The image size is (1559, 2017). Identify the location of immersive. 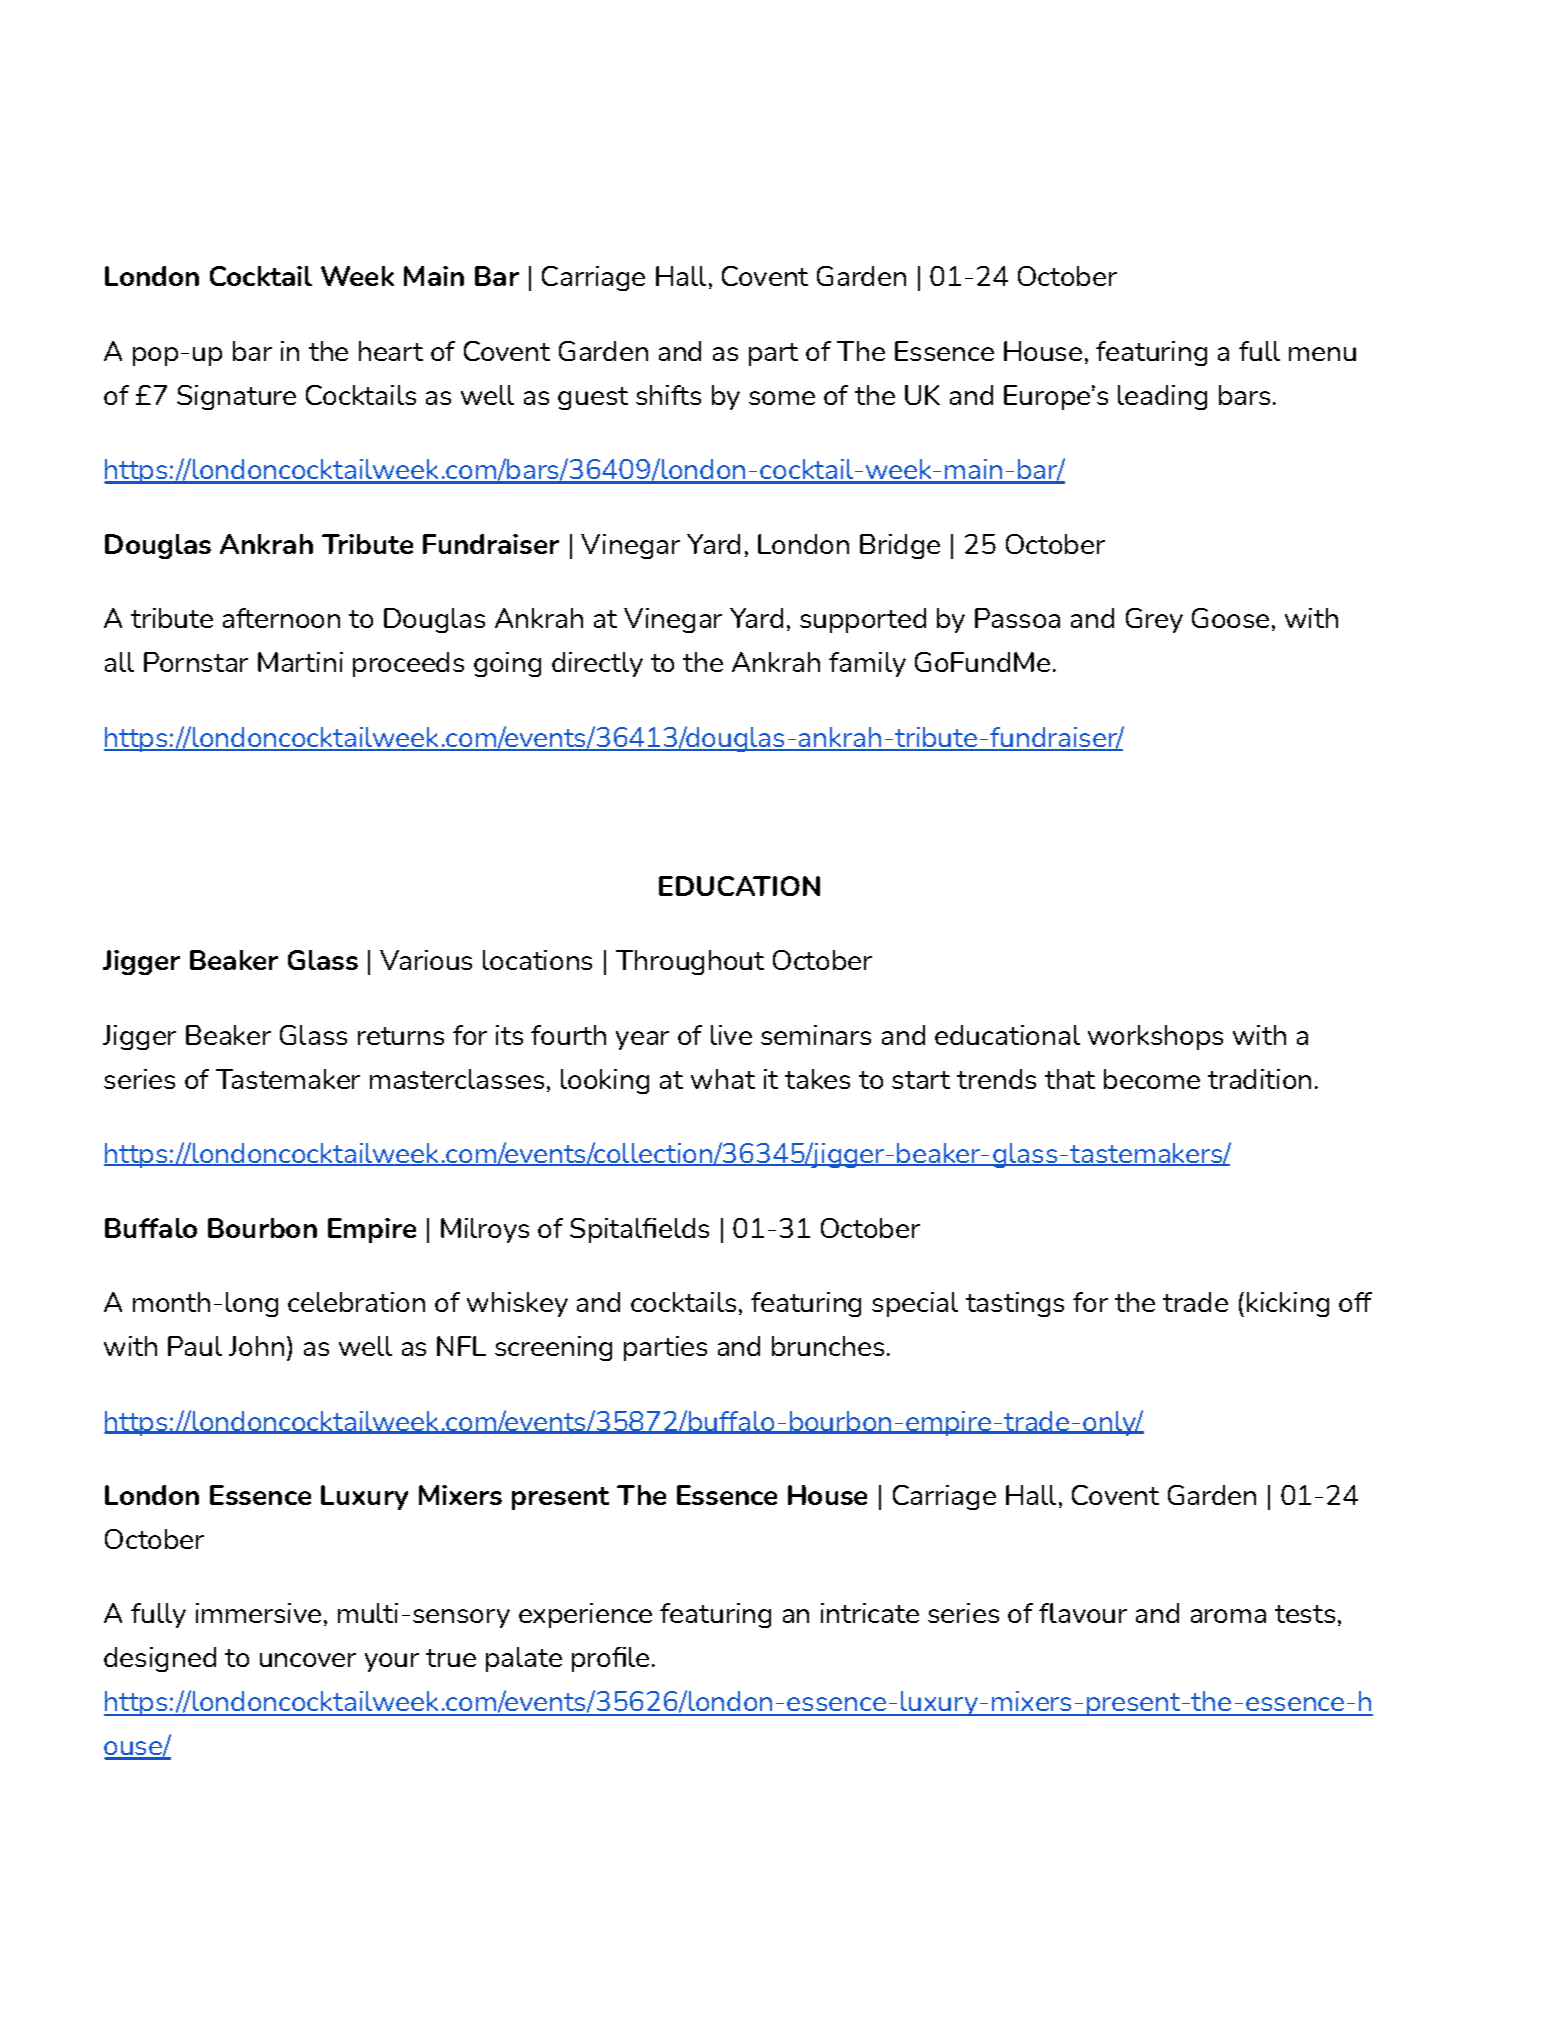
(258, 1613).
